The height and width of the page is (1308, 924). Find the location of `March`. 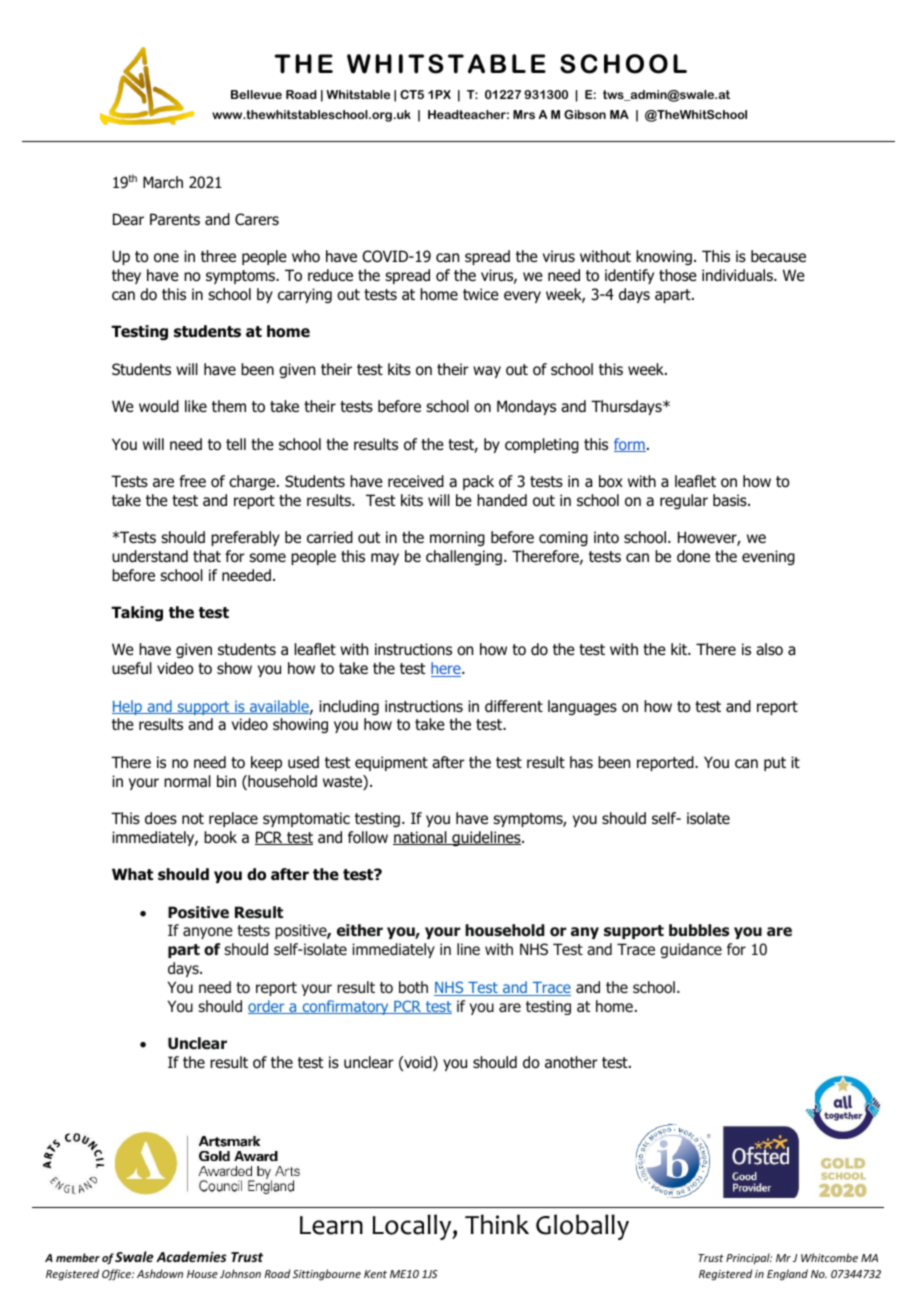

March is located at coordinates (163, 182).
